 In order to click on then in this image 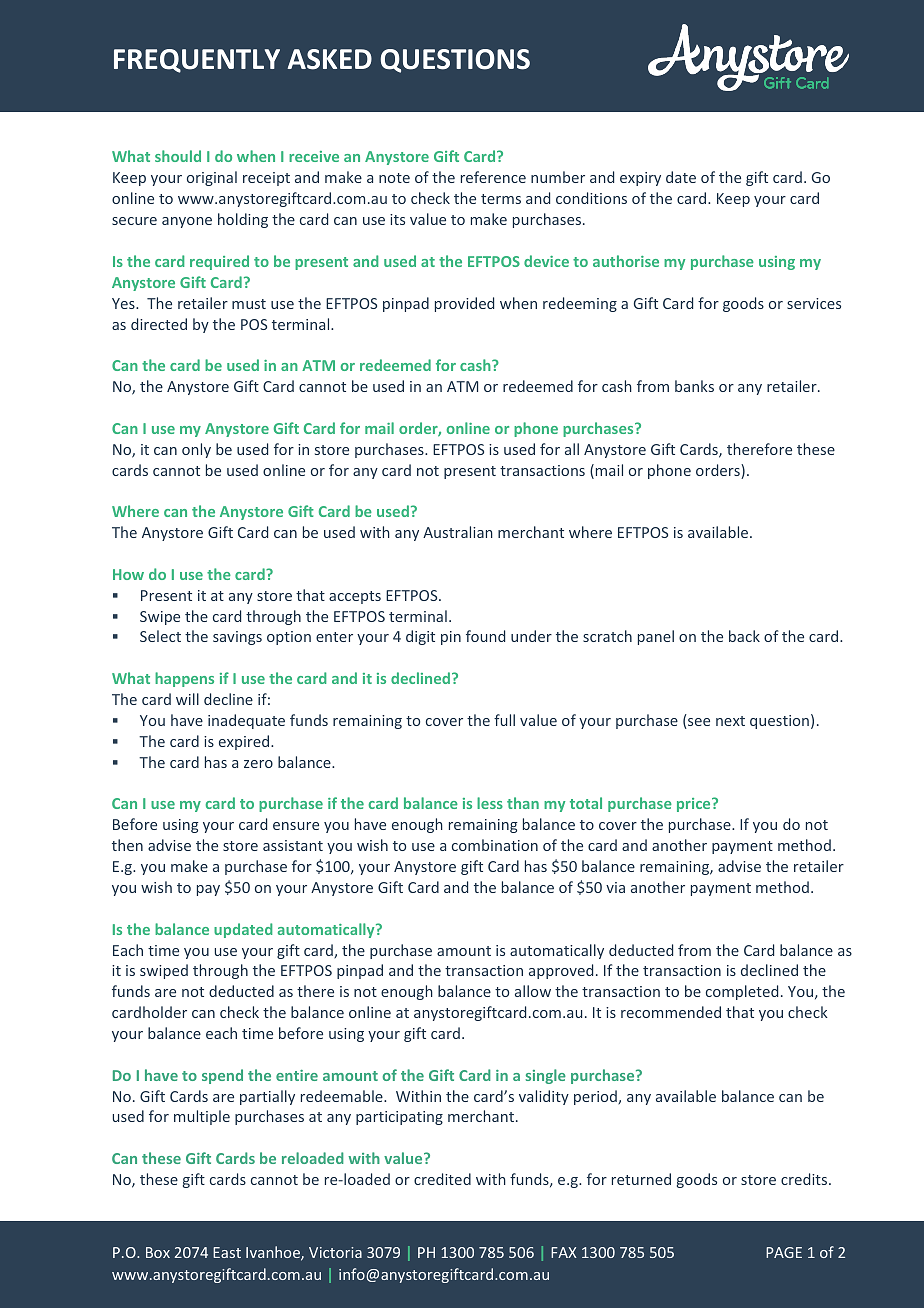, I will do `click(127, 845)`.
